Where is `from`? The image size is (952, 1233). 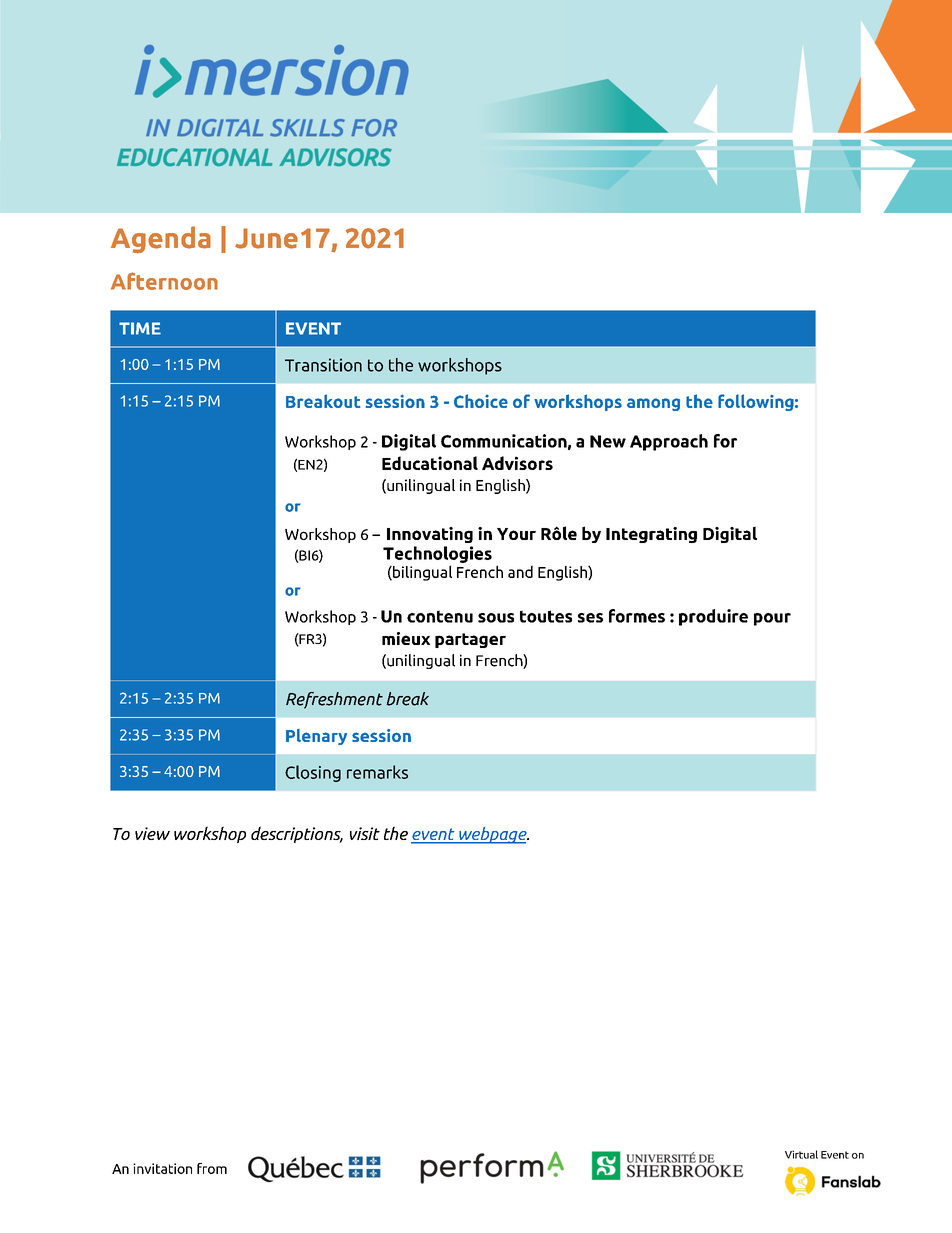
from is located at coordinates (212, 1168).
